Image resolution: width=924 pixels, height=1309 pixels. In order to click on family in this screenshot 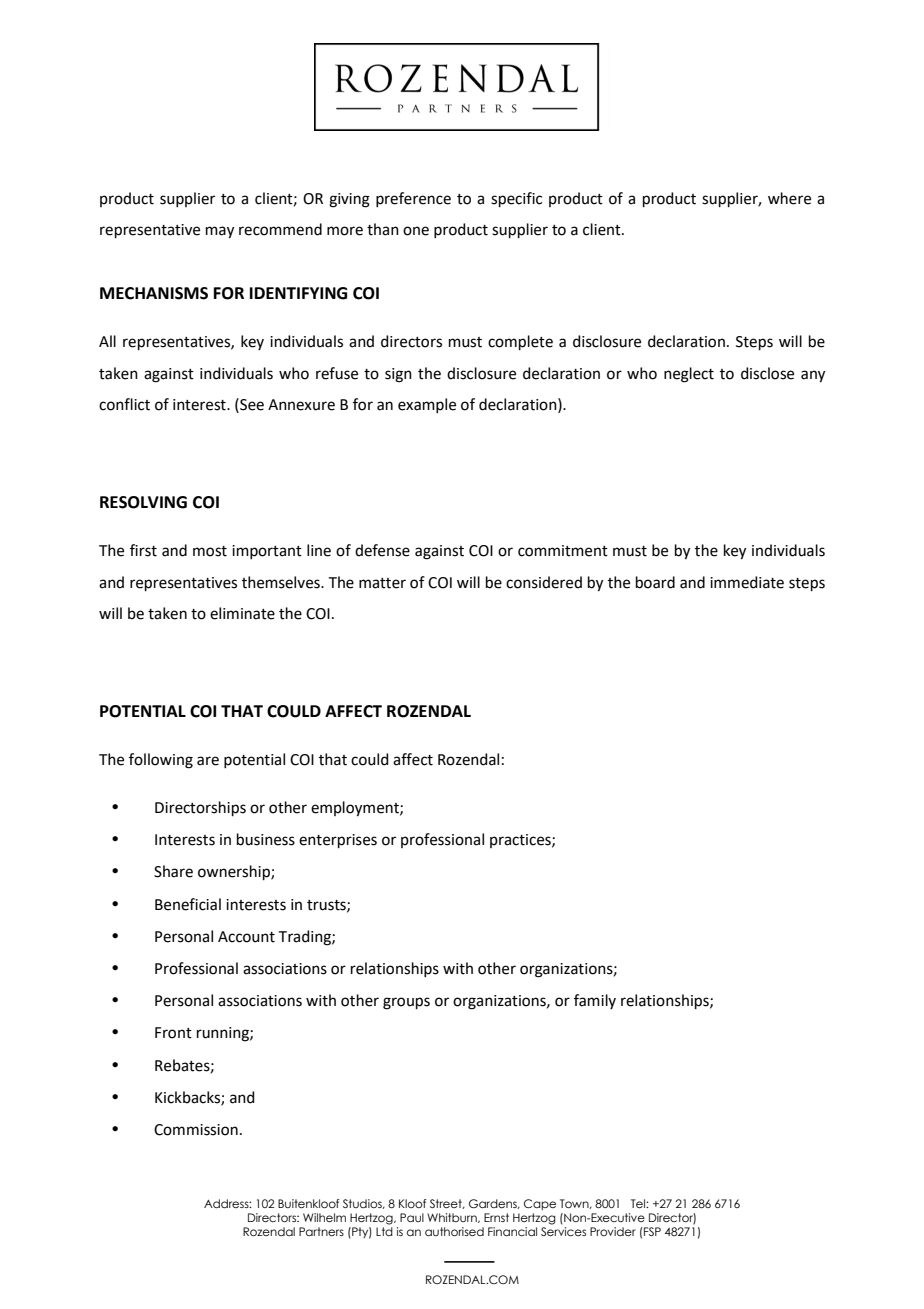, I will do `click(595, 1001)`.
